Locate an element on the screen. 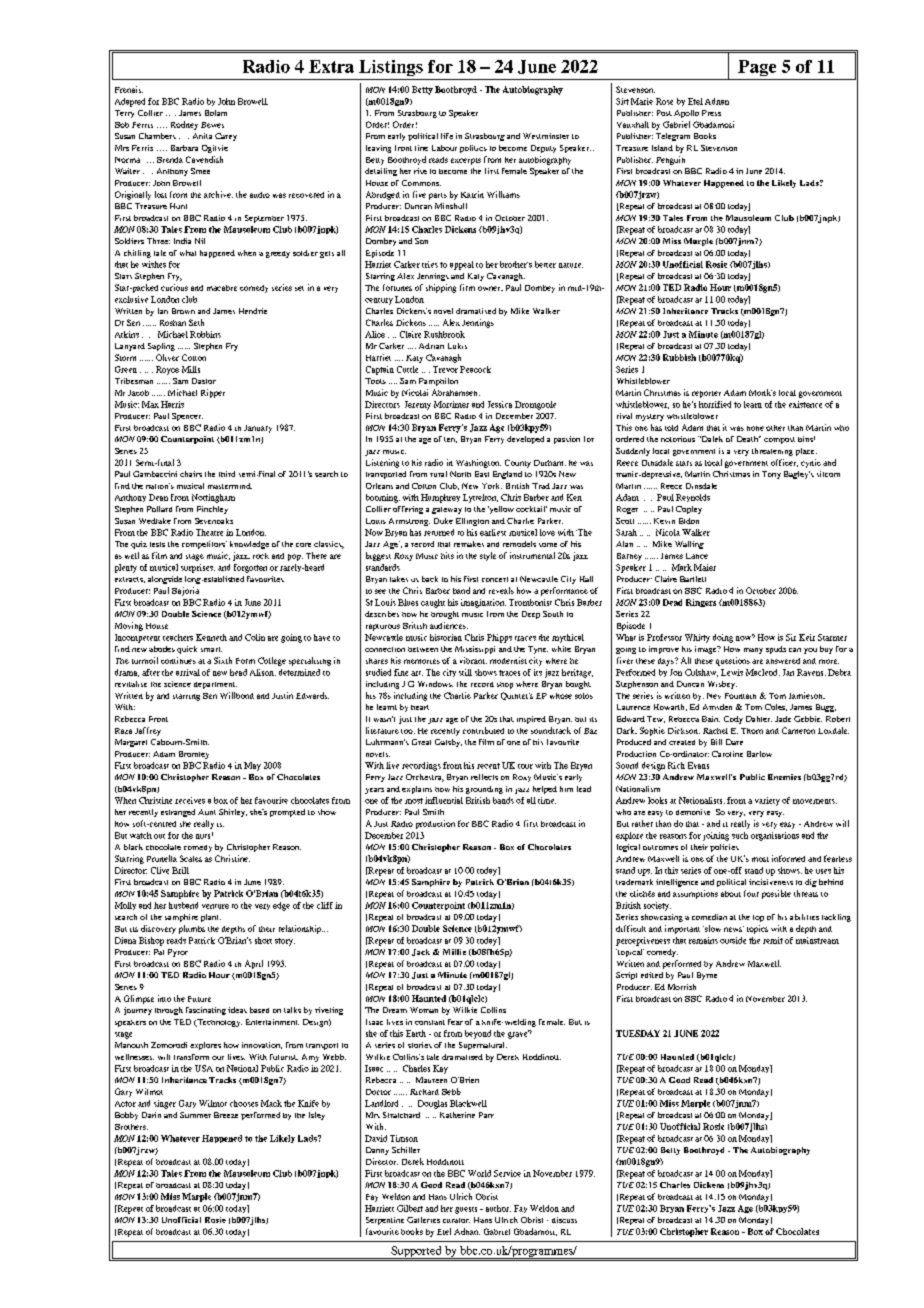 The image size is (924, 1308). life is located at coordinates (447, 136).
